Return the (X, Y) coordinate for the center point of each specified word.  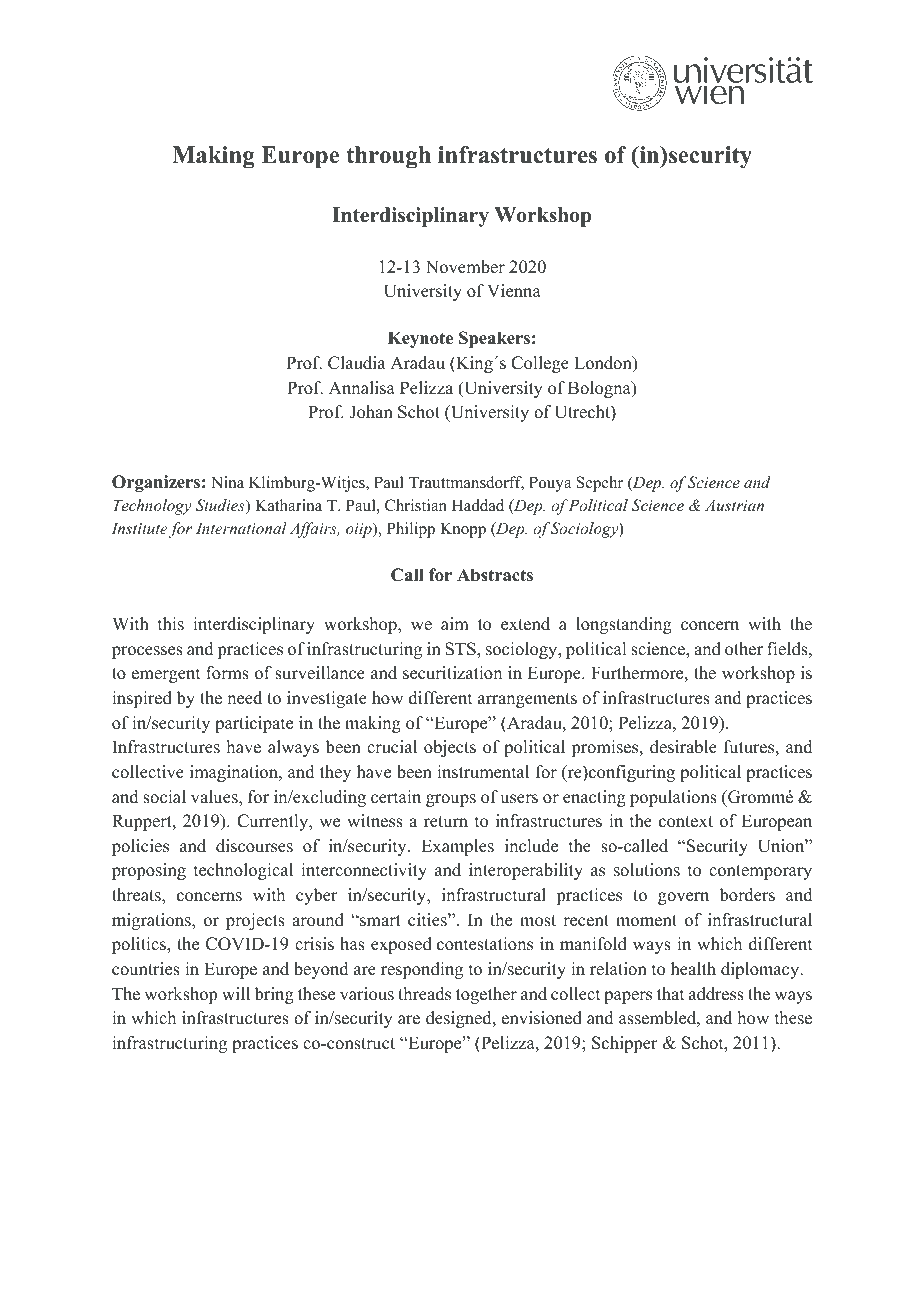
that (670, 993)
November (465, 267)
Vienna (514, 291)
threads (424, 994)
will (236, 993)
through (388, 157)
